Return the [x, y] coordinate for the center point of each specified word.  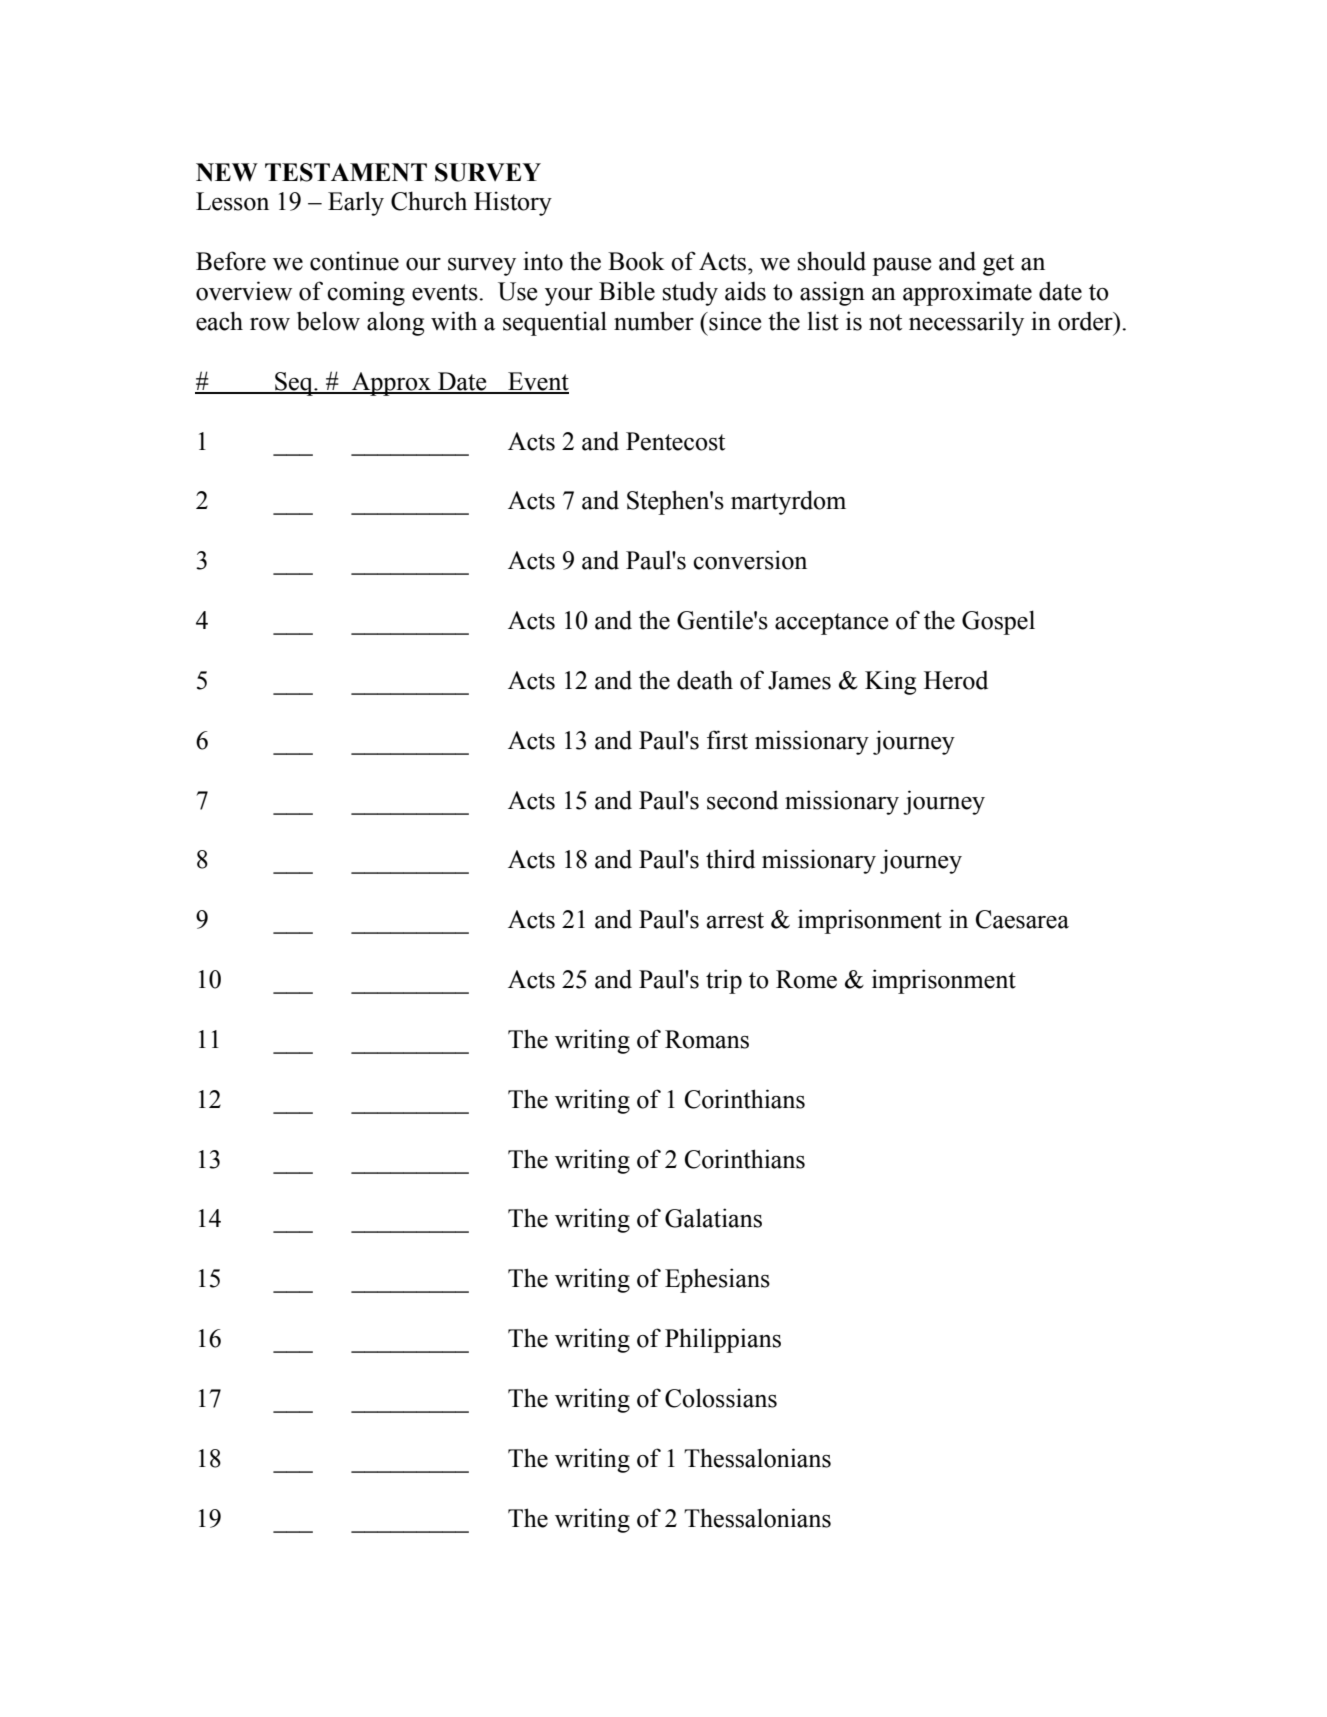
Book [636, 261]
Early [356, 203]
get [998, 265]
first [727, 740]
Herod [956, 680]
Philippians [723, 1340]
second [742, 800]
